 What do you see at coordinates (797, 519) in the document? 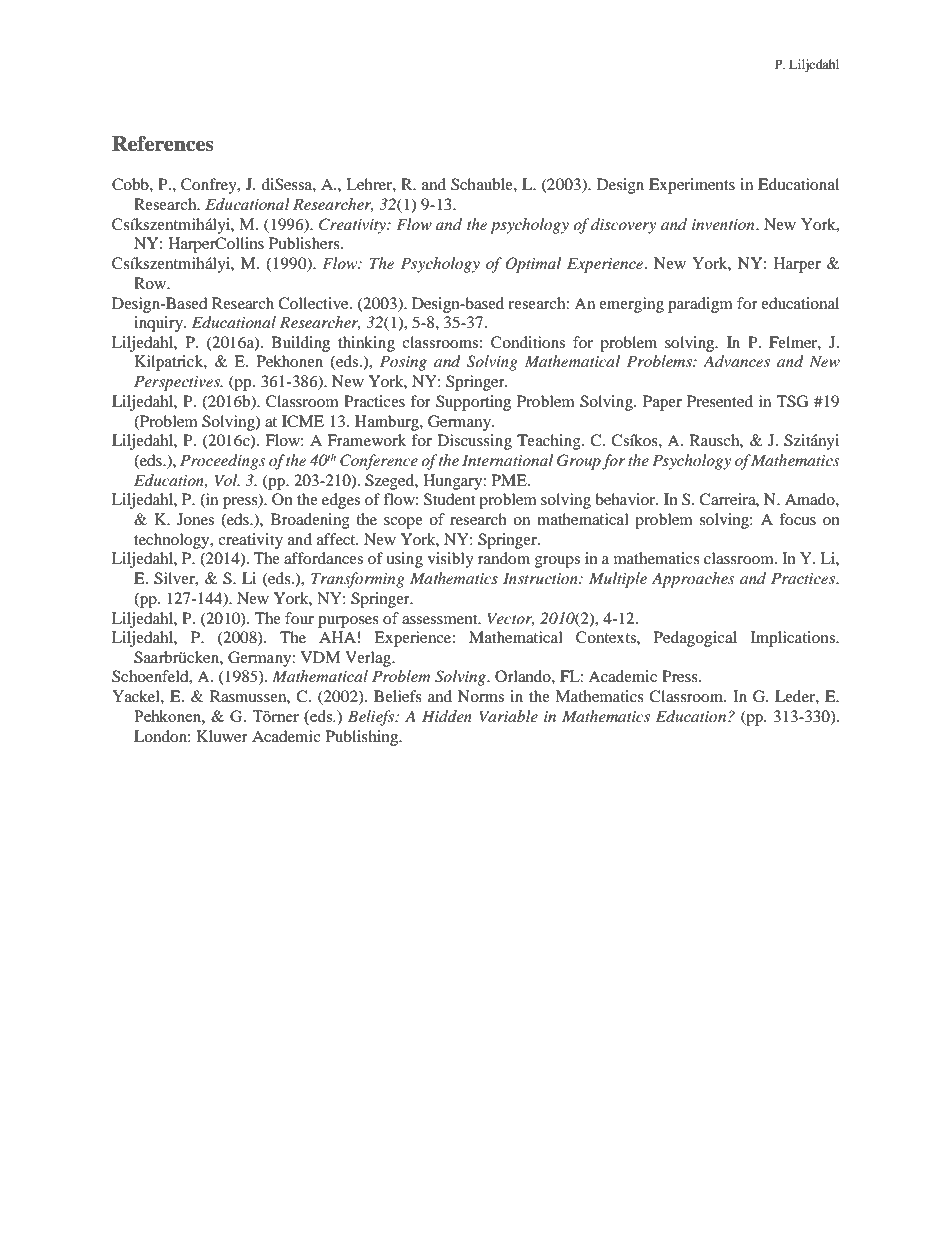
I see `focus` at bounding box center [797, 519].
